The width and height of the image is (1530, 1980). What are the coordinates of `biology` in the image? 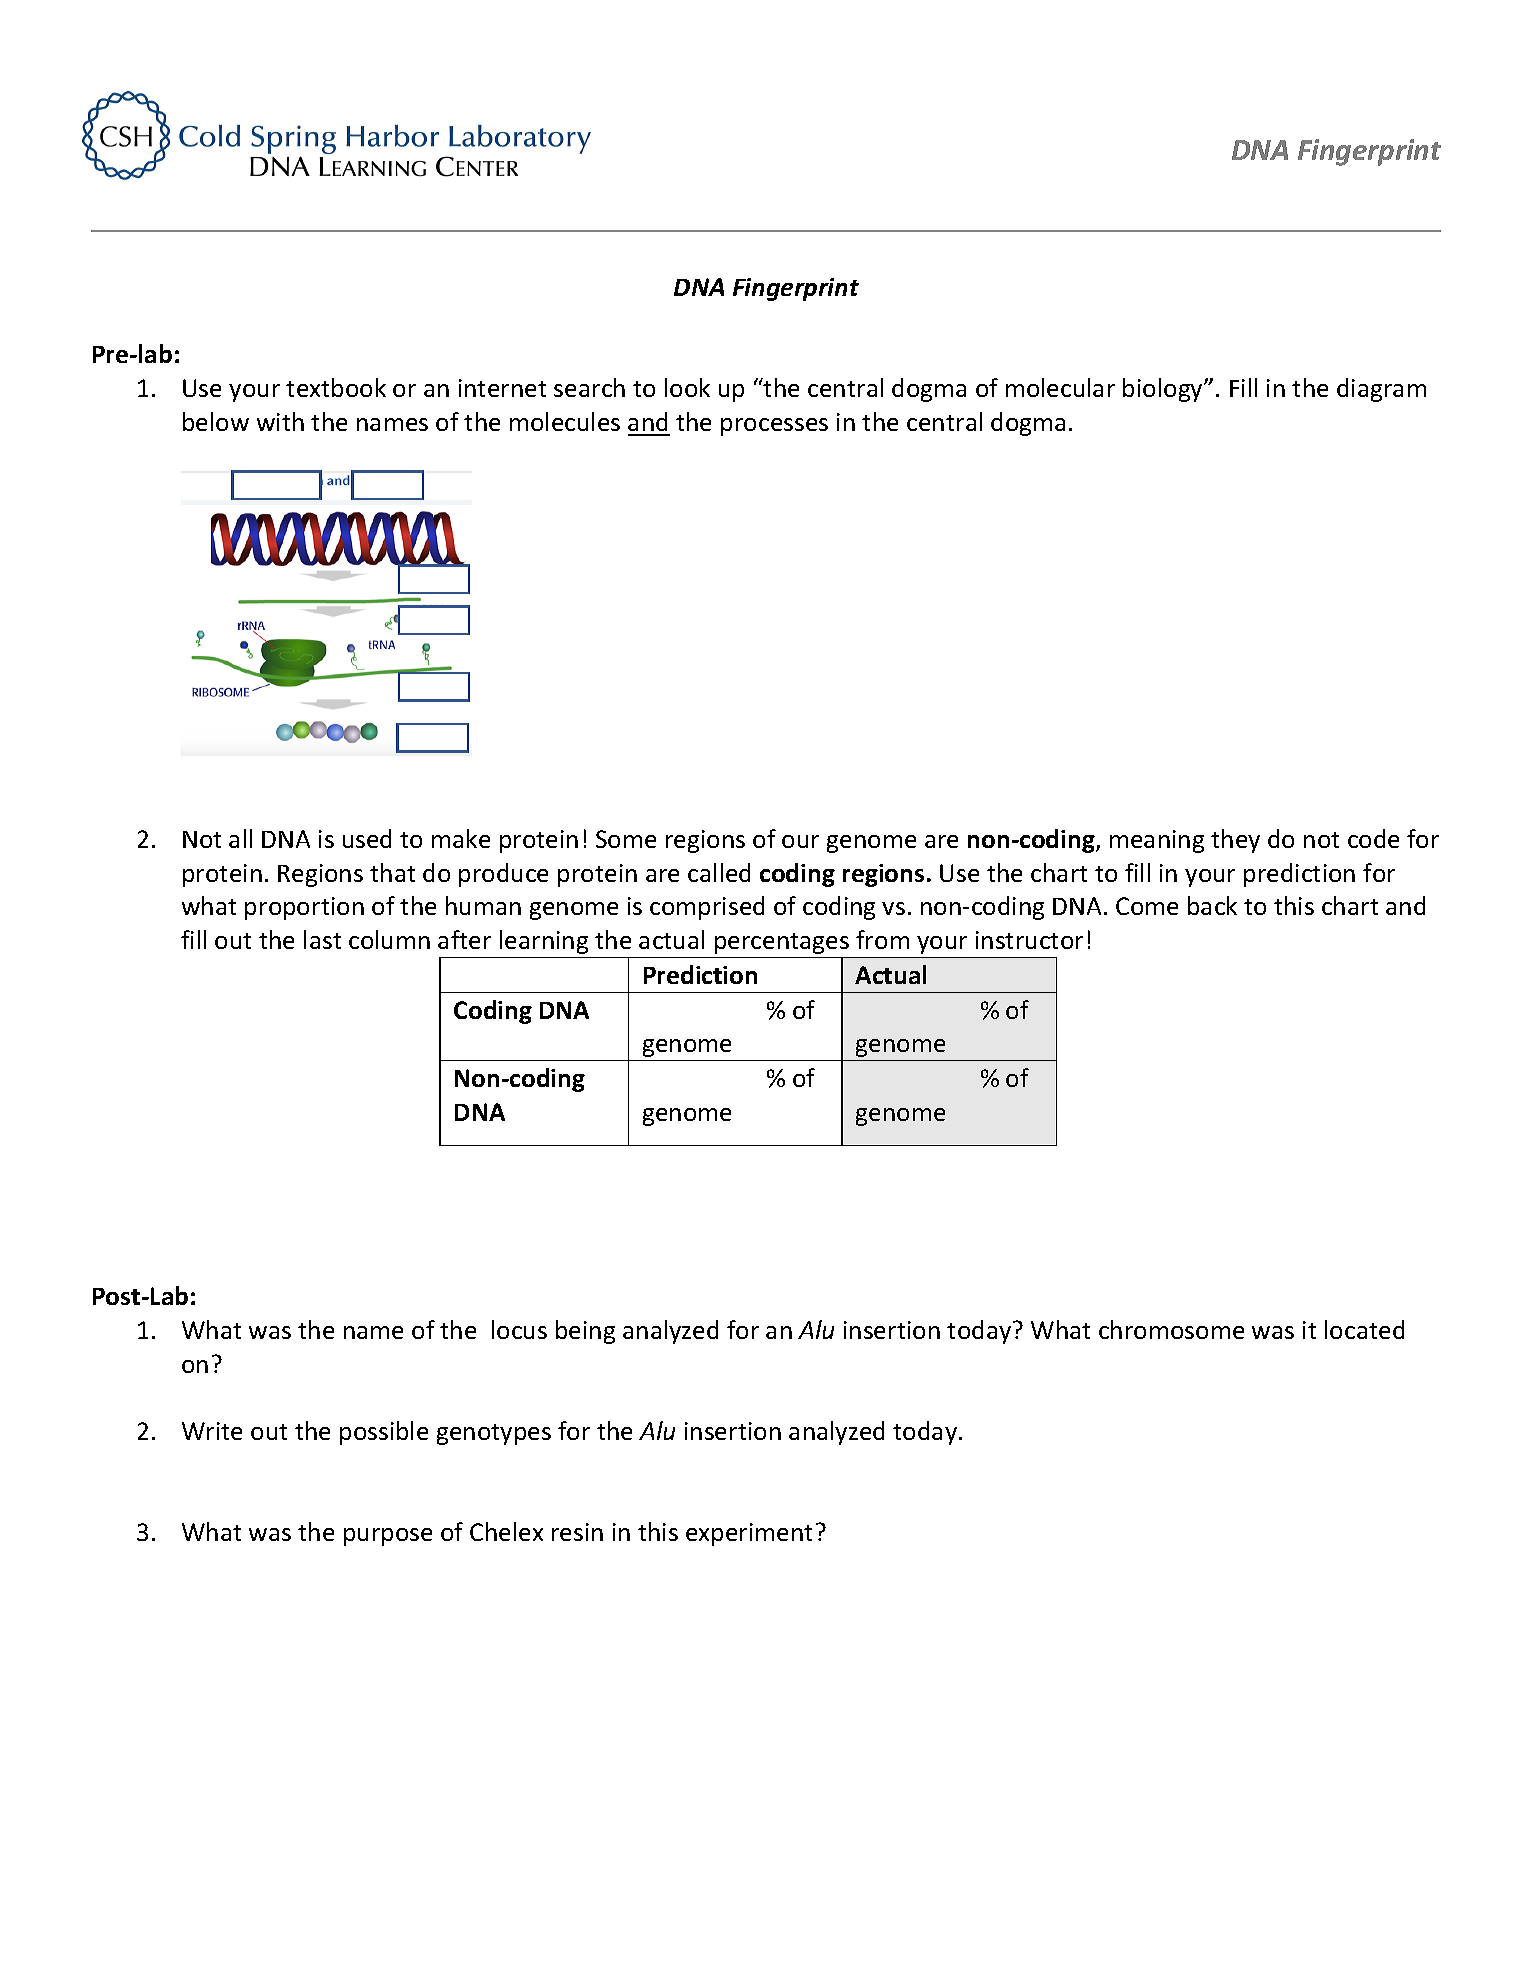 It's located at (1164, 390).
